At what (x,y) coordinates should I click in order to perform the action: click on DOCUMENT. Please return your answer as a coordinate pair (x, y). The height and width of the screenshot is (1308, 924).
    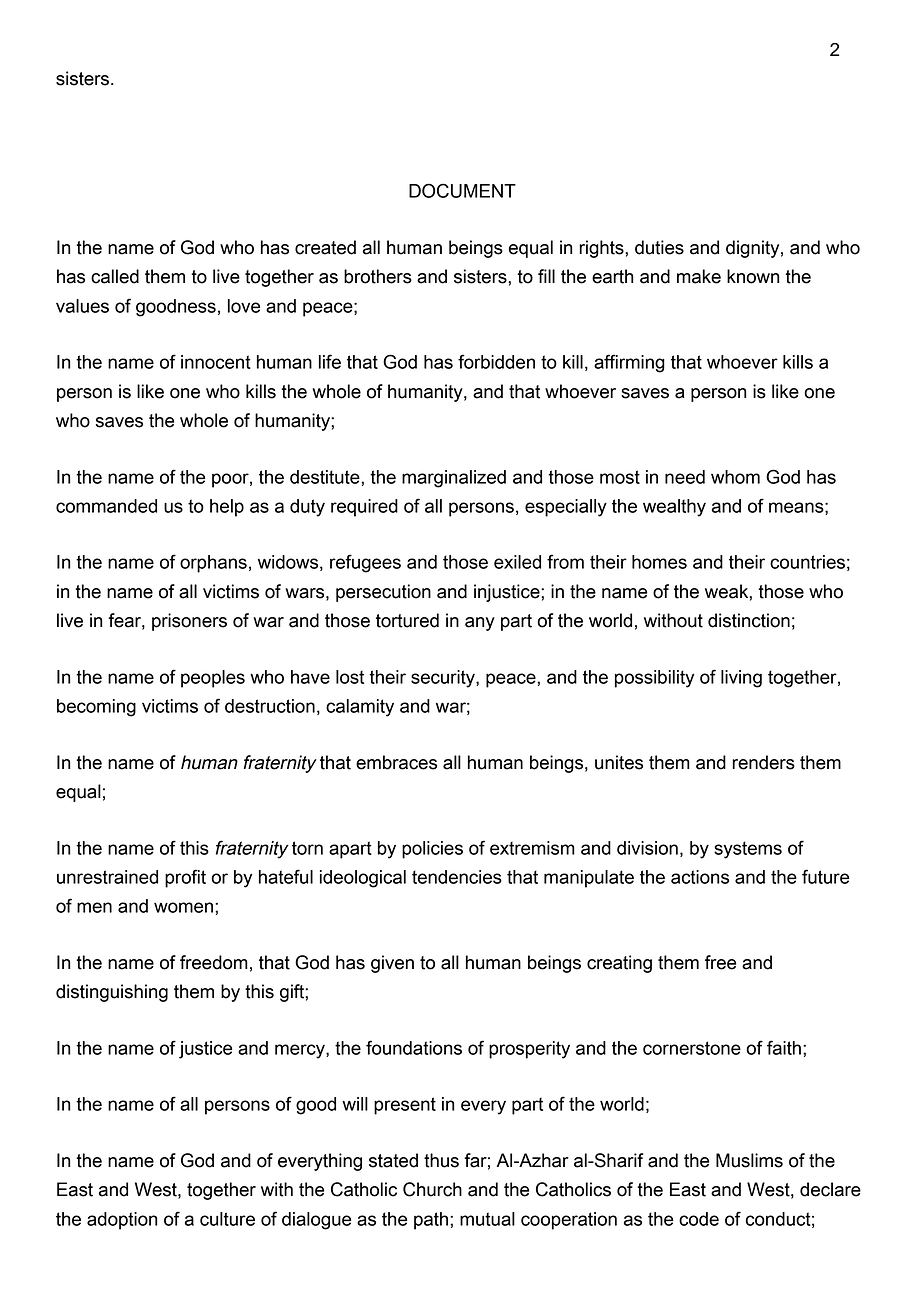
    Looking at the image, I should click on (462, 190).
